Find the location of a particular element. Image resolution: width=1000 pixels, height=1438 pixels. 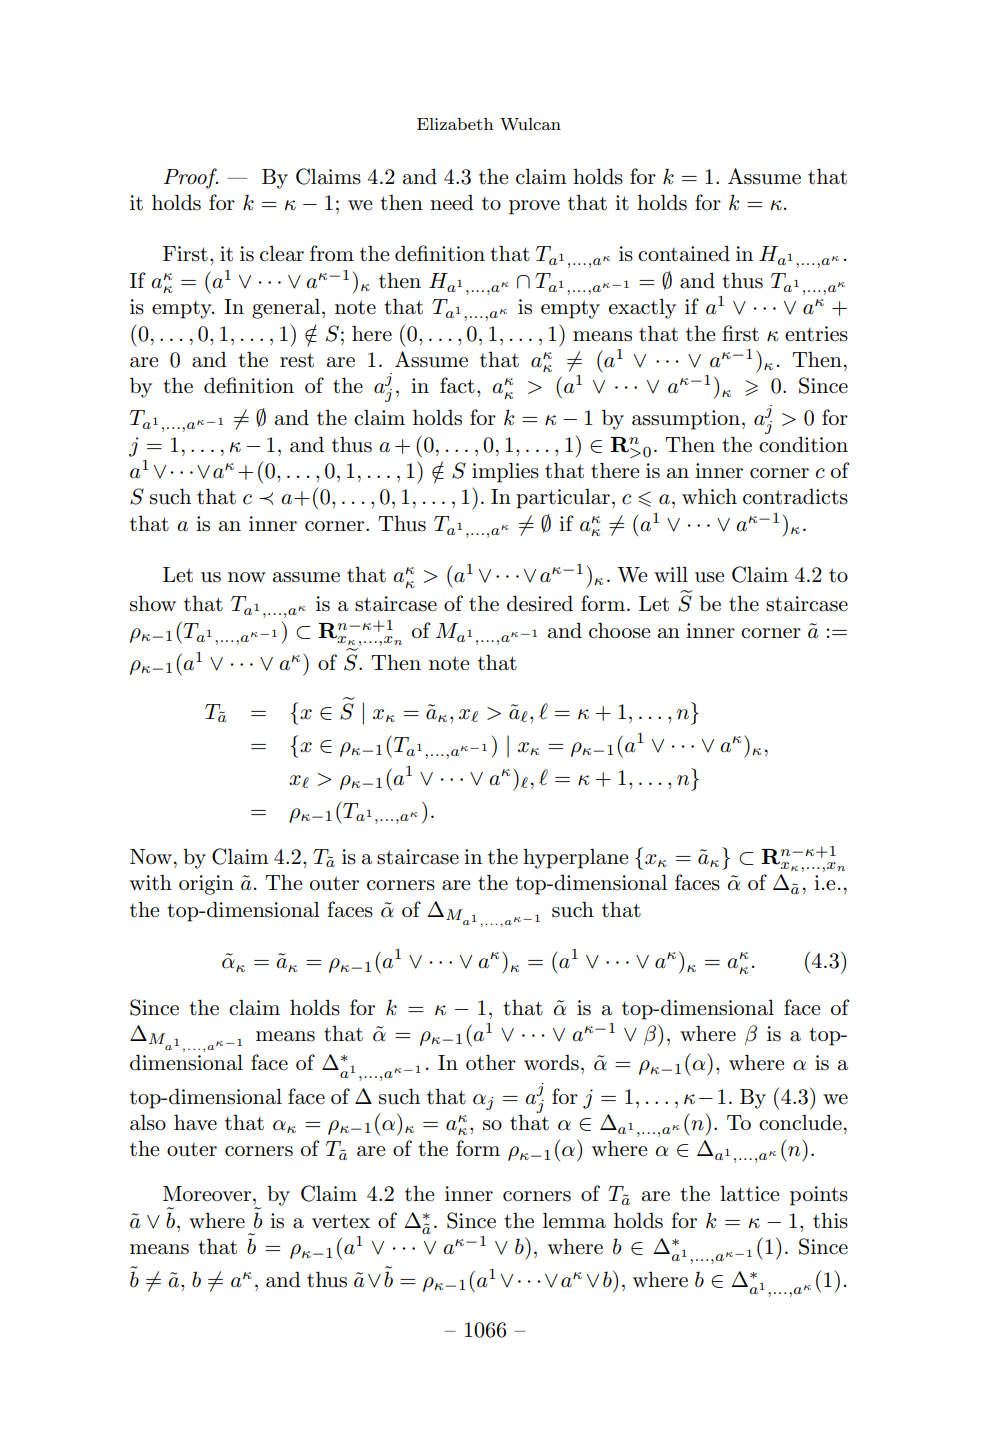

implies is located at coordinates (505, 472).
